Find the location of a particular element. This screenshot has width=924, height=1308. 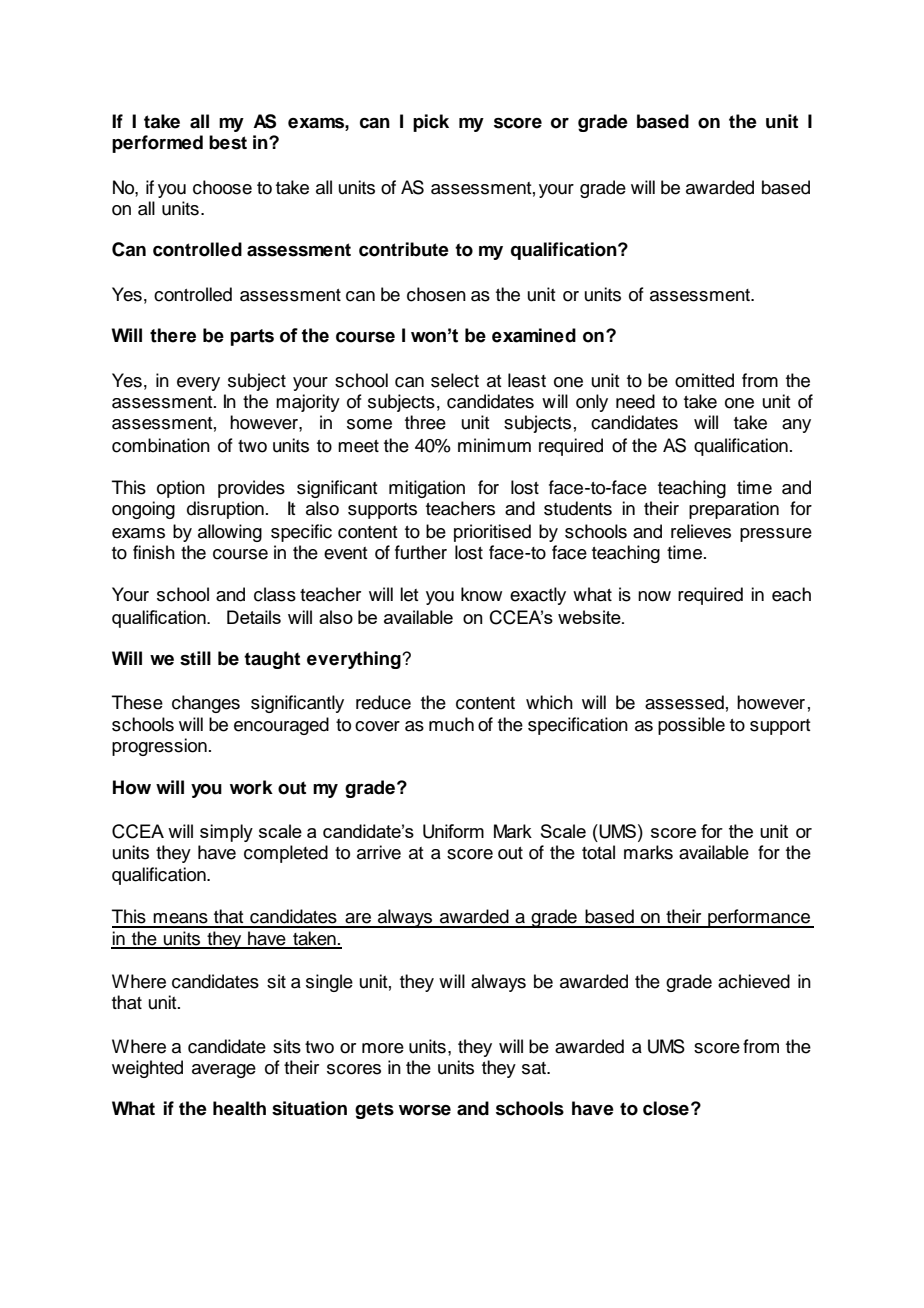

pick is located at coordinates (431, 123).
